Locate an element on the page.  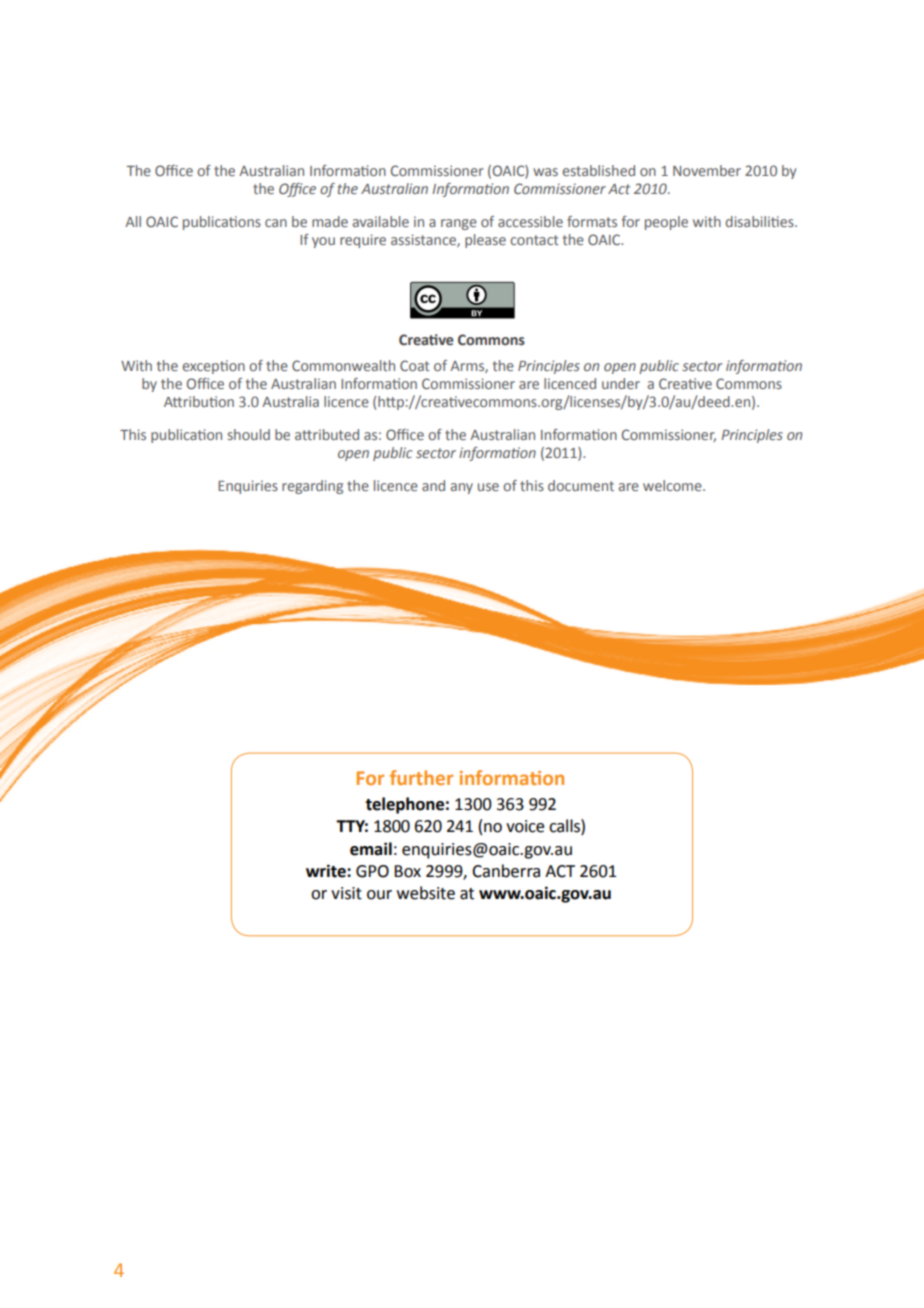
should is located at coordinates (249, 434).
